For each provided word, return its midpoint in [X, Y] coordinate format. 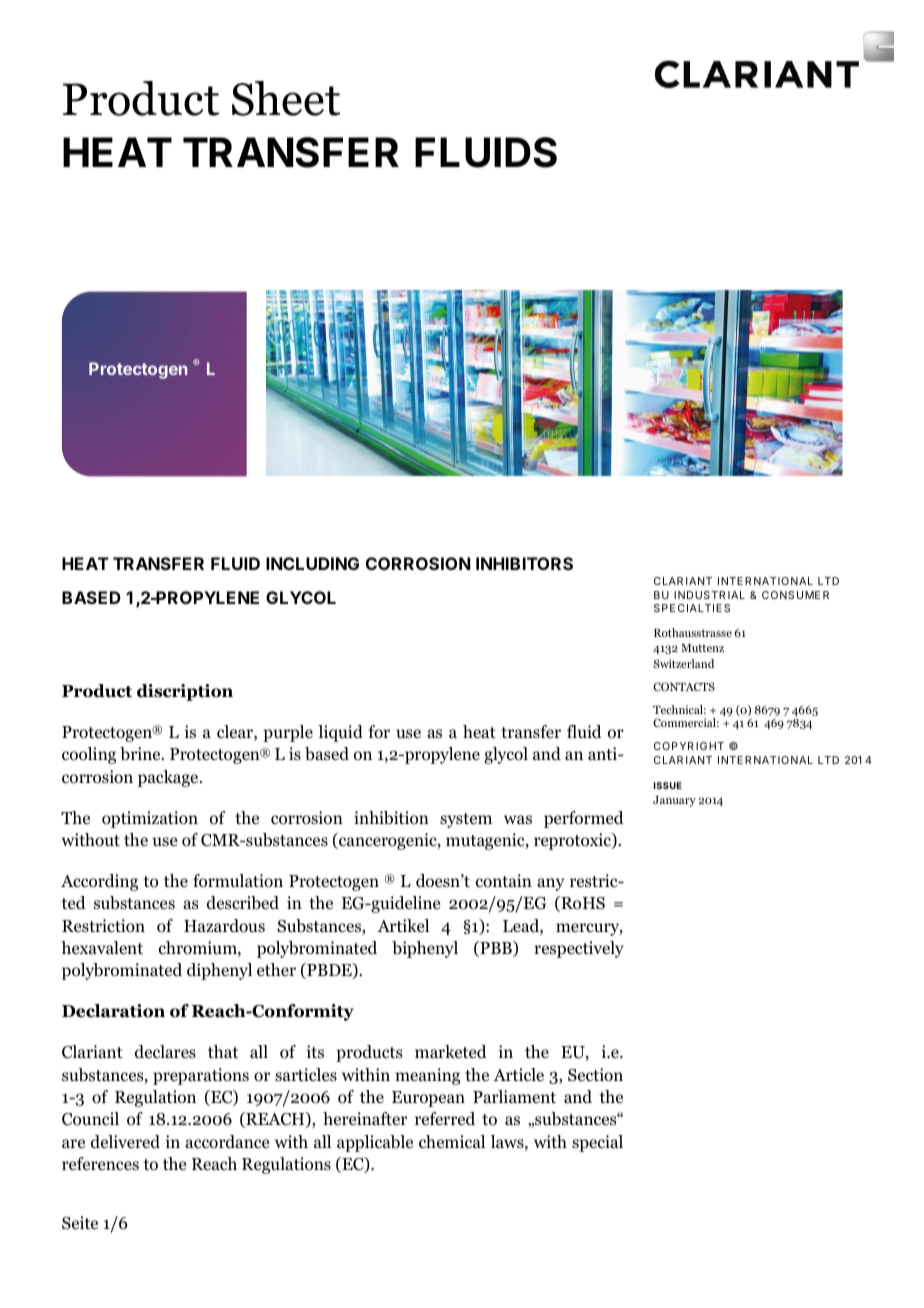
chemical [452, 1141]
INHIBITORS [524, 563]
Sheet [286, 98]
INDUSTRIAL [709, 595]
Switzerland [684, 663]
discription [185, 692]
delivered [125, 1142]
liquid [340, 733]
